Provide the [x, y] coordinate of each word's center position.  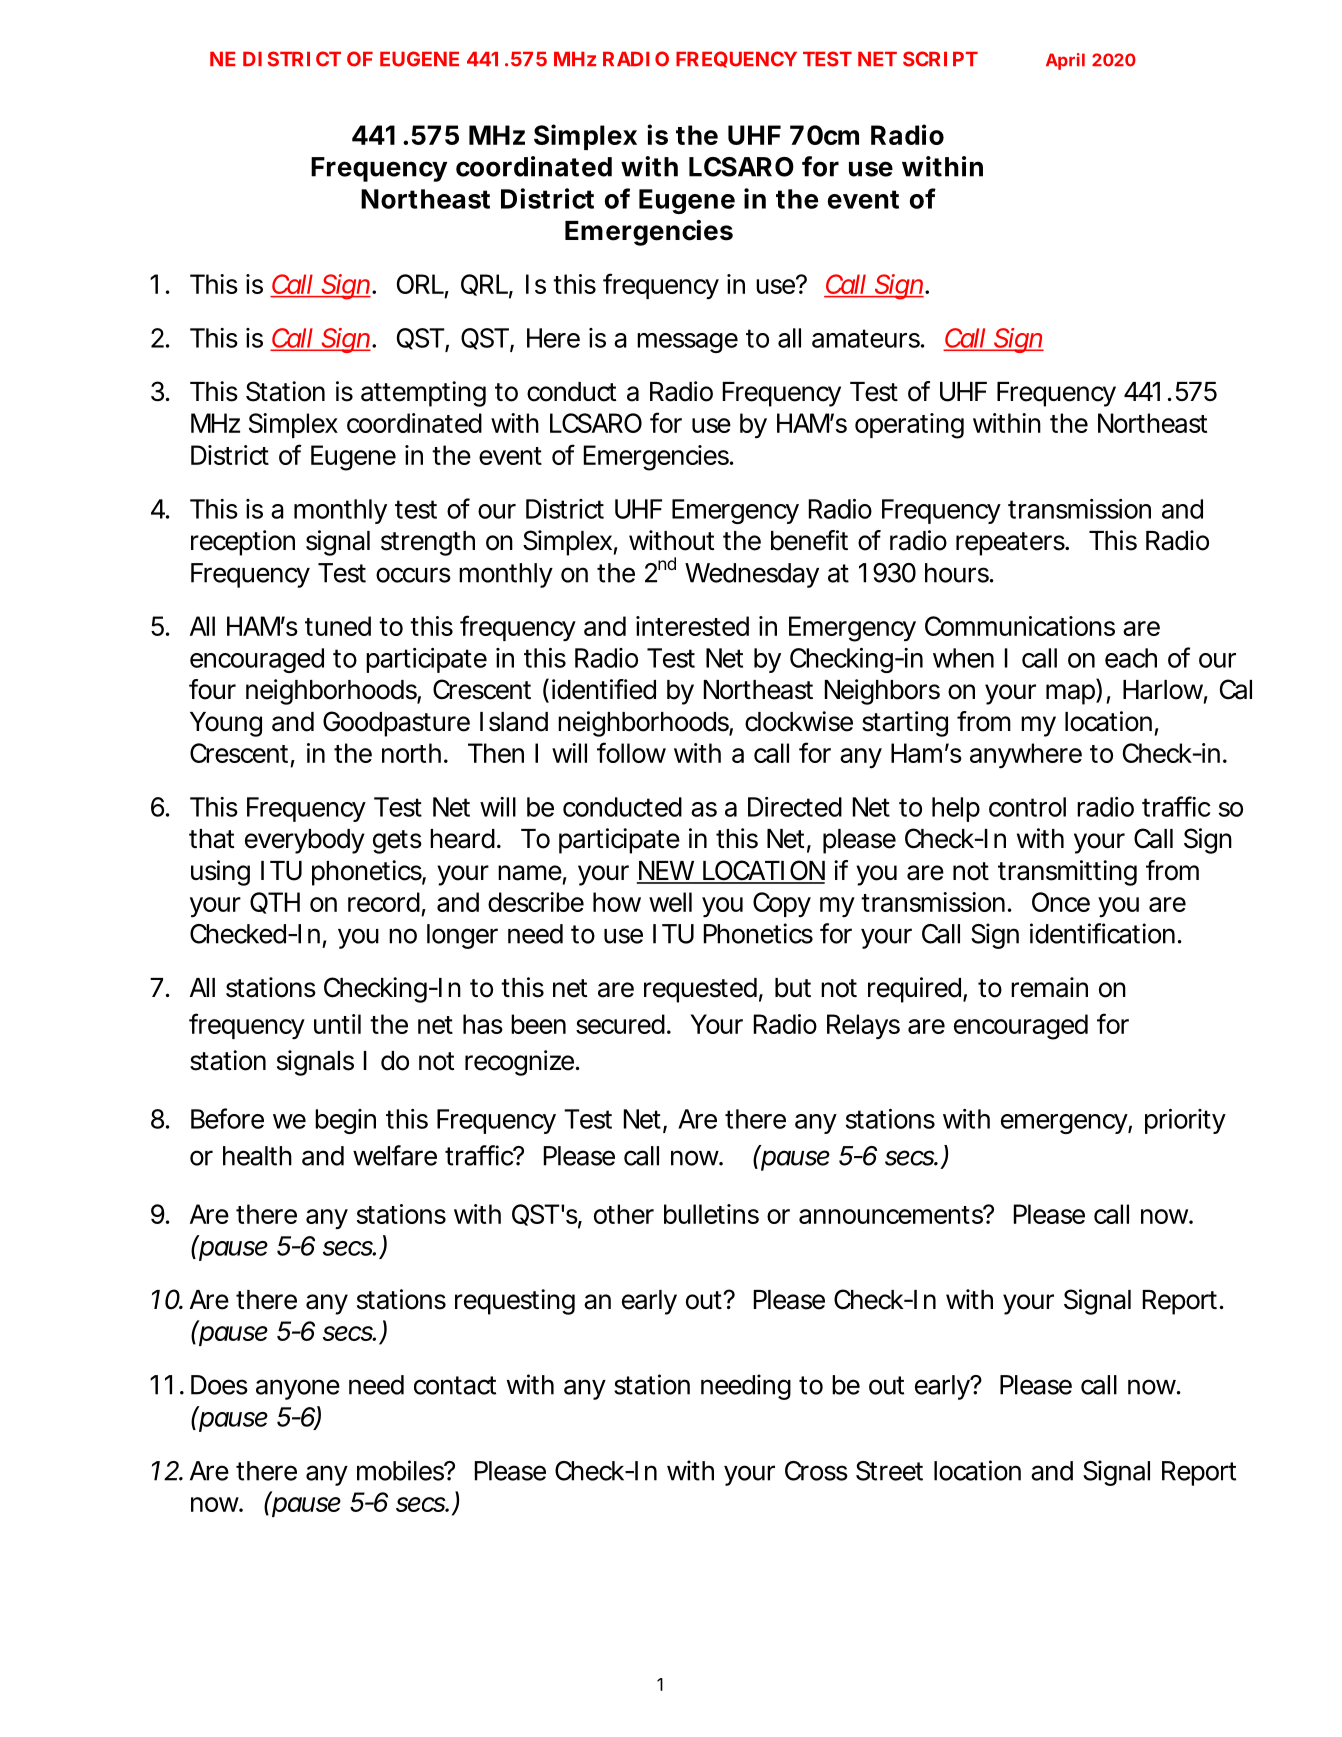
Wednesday [752, 575]
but [793, 988]
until [337, 1024]
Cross [816, 1471]
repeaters [1010, 544]
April [1065, 61]
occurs [413, 575]
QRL [484, 285]
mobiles [401, 1470]
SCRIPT [939, 59]
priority [1185, 1121]
